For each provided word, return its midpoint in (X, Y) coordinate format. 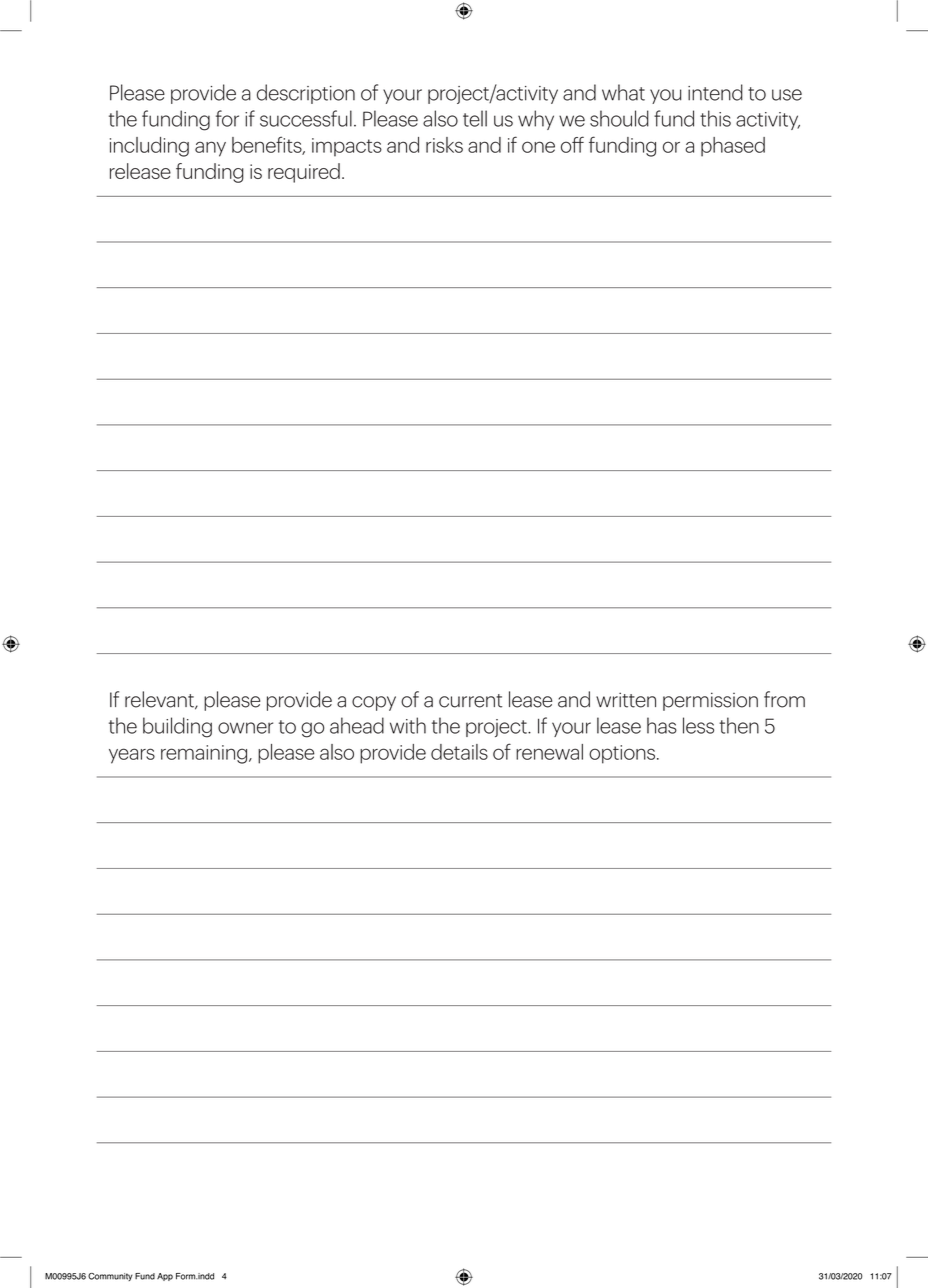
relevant (160, 700)
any (210, 149)
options (622, 754)
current (470, 701)
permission (710, 701)
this (715, 118)
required (304, 173)
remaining (204, 754)
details (459, 752)
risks (444, 145)
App (165, 1277)
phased (733, 147)
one (538, 147)
